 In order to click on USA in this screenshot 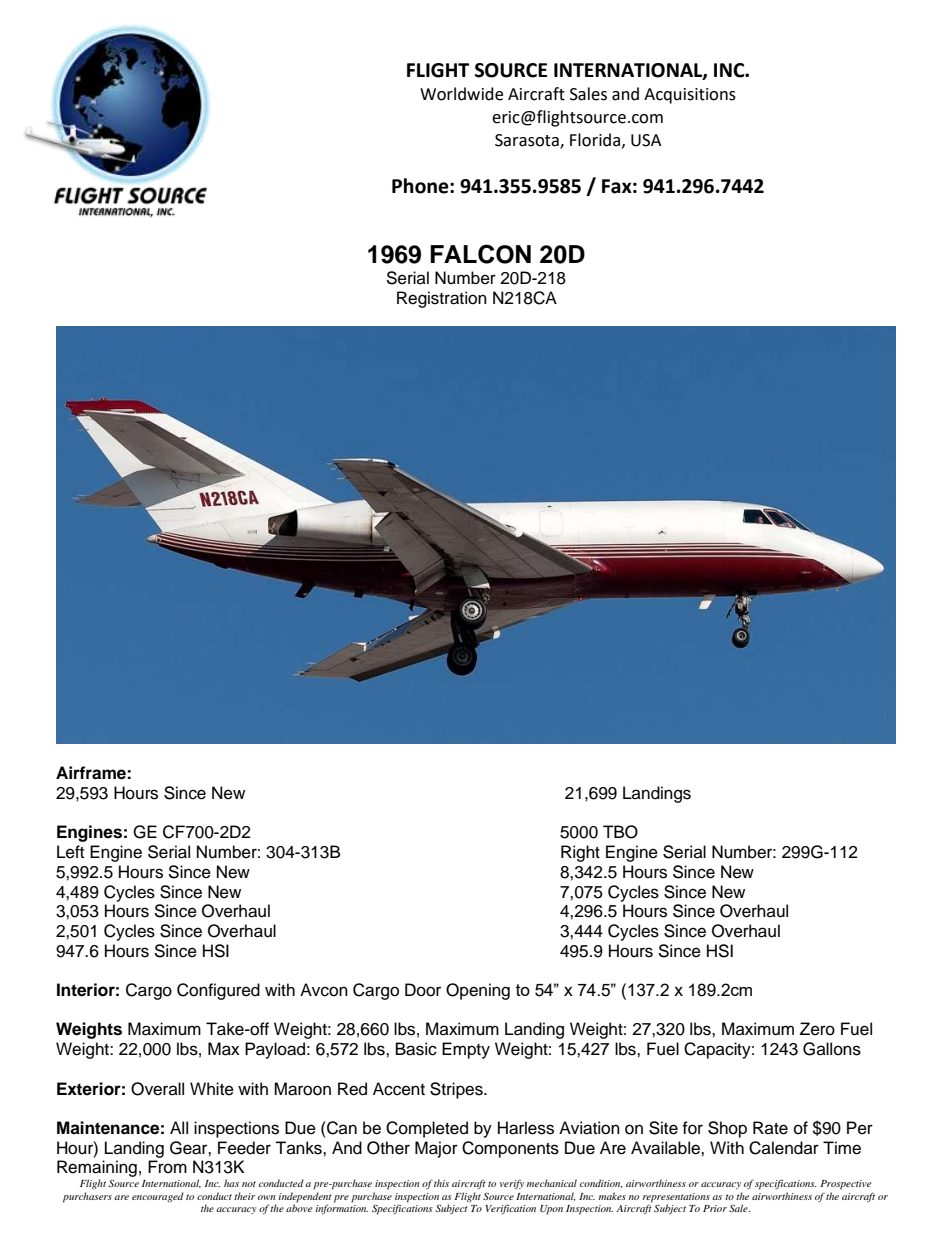, I will do `click(646, 140)`.
